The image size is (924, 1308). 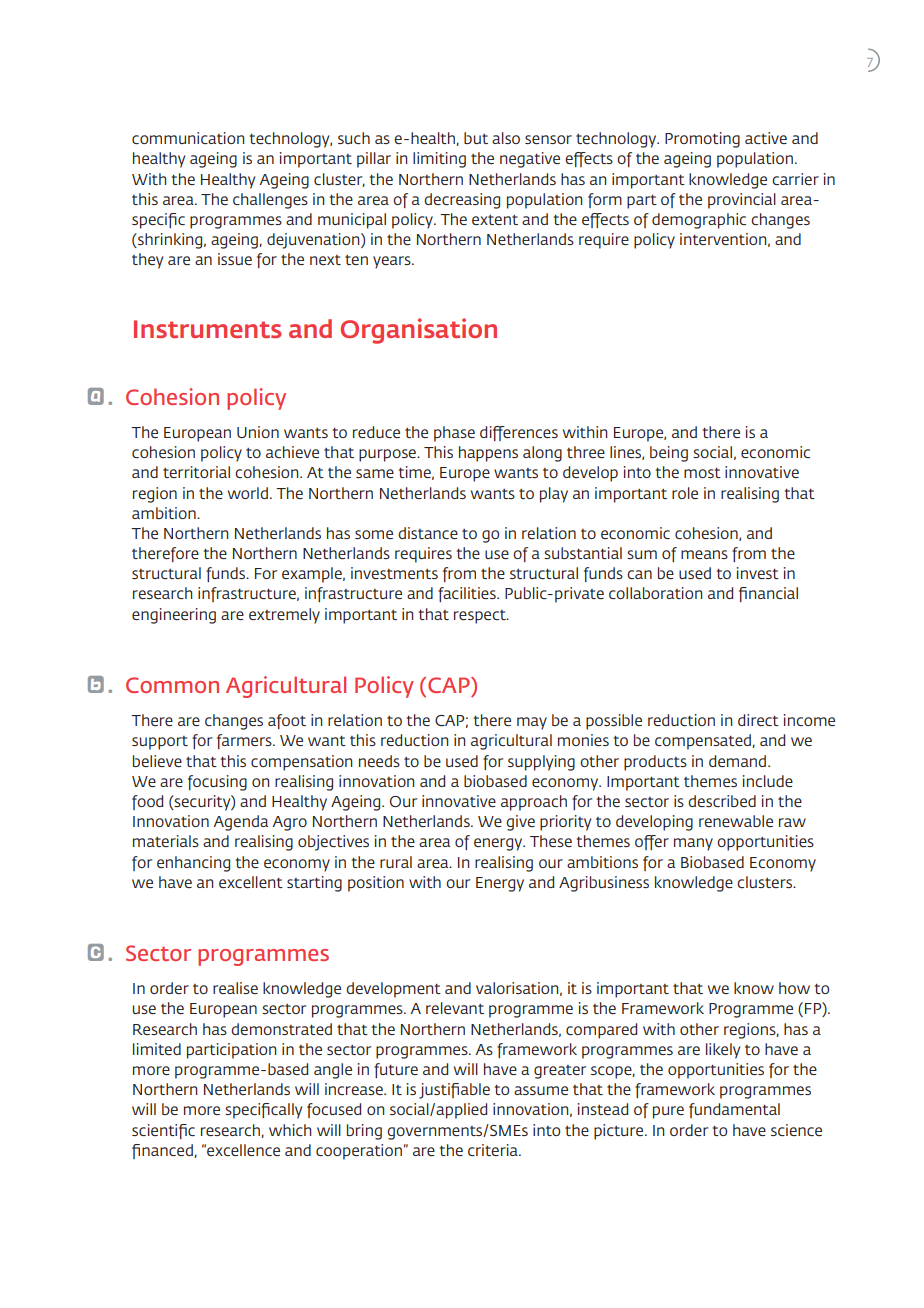 What do you see at coordinates (454, 434) in the screenshot?
I see `phase` at bounding box center [454, 434].
